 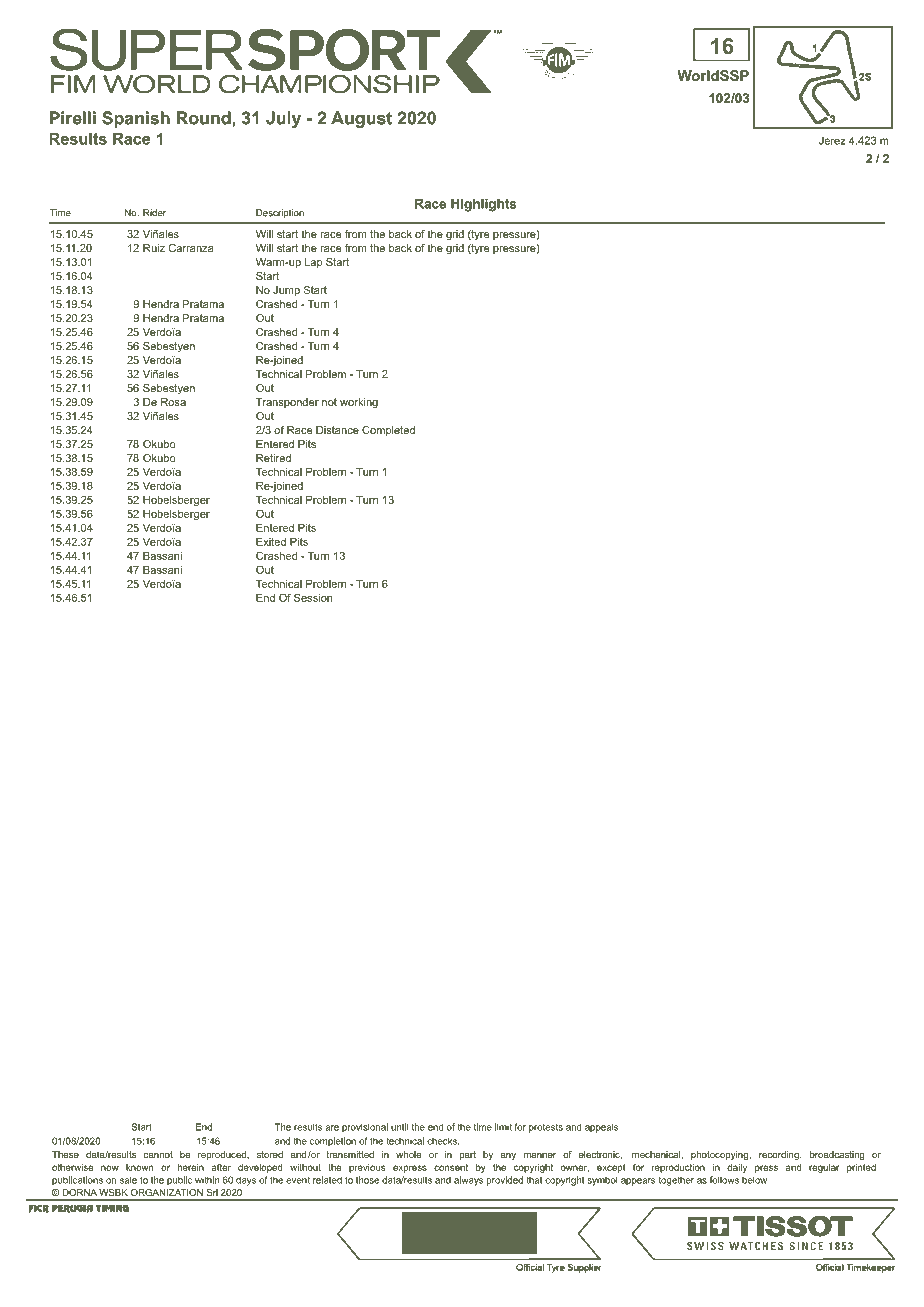 I want to click on Completed, so click(x=388, y=431).
